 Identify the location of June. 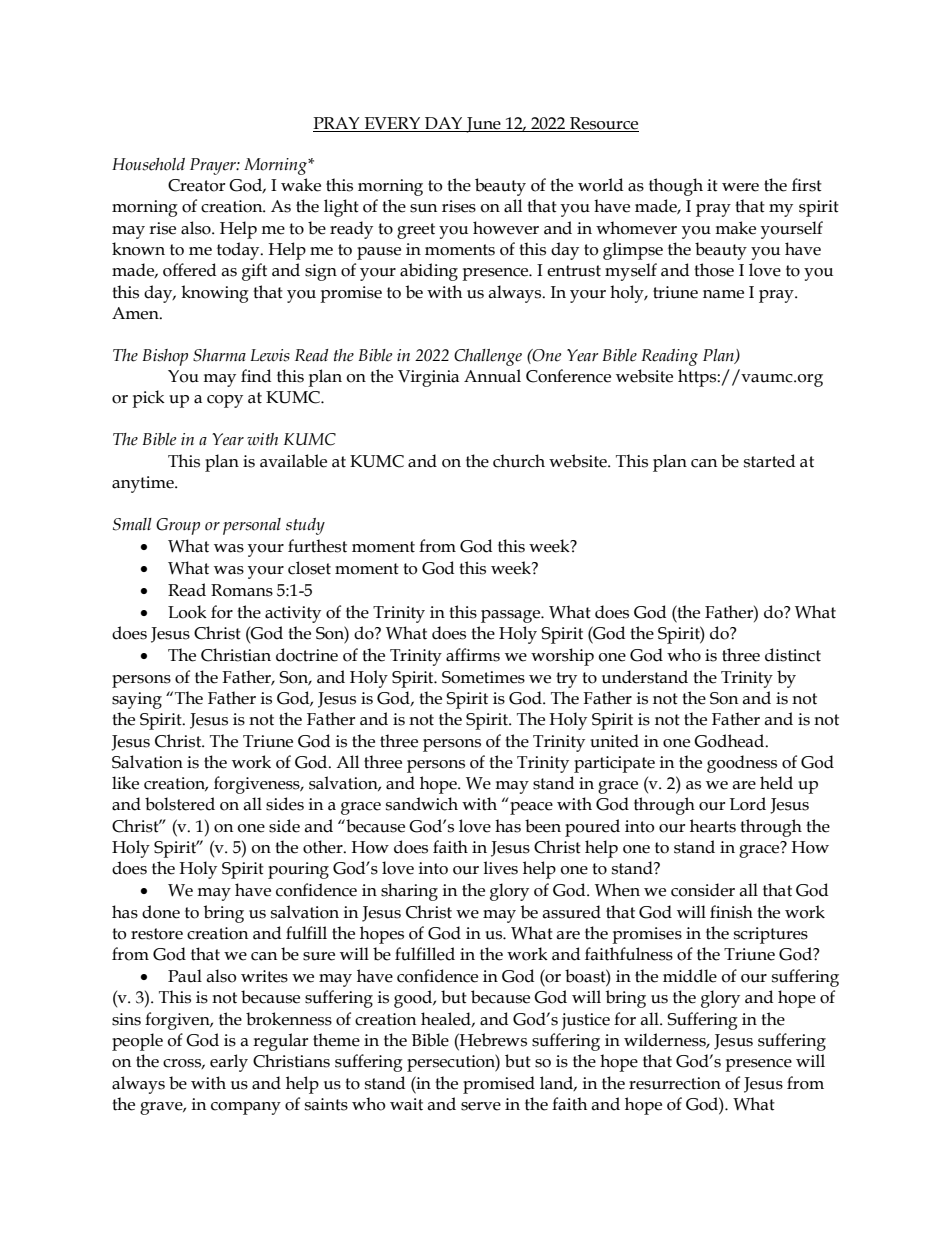
(483, 125).
